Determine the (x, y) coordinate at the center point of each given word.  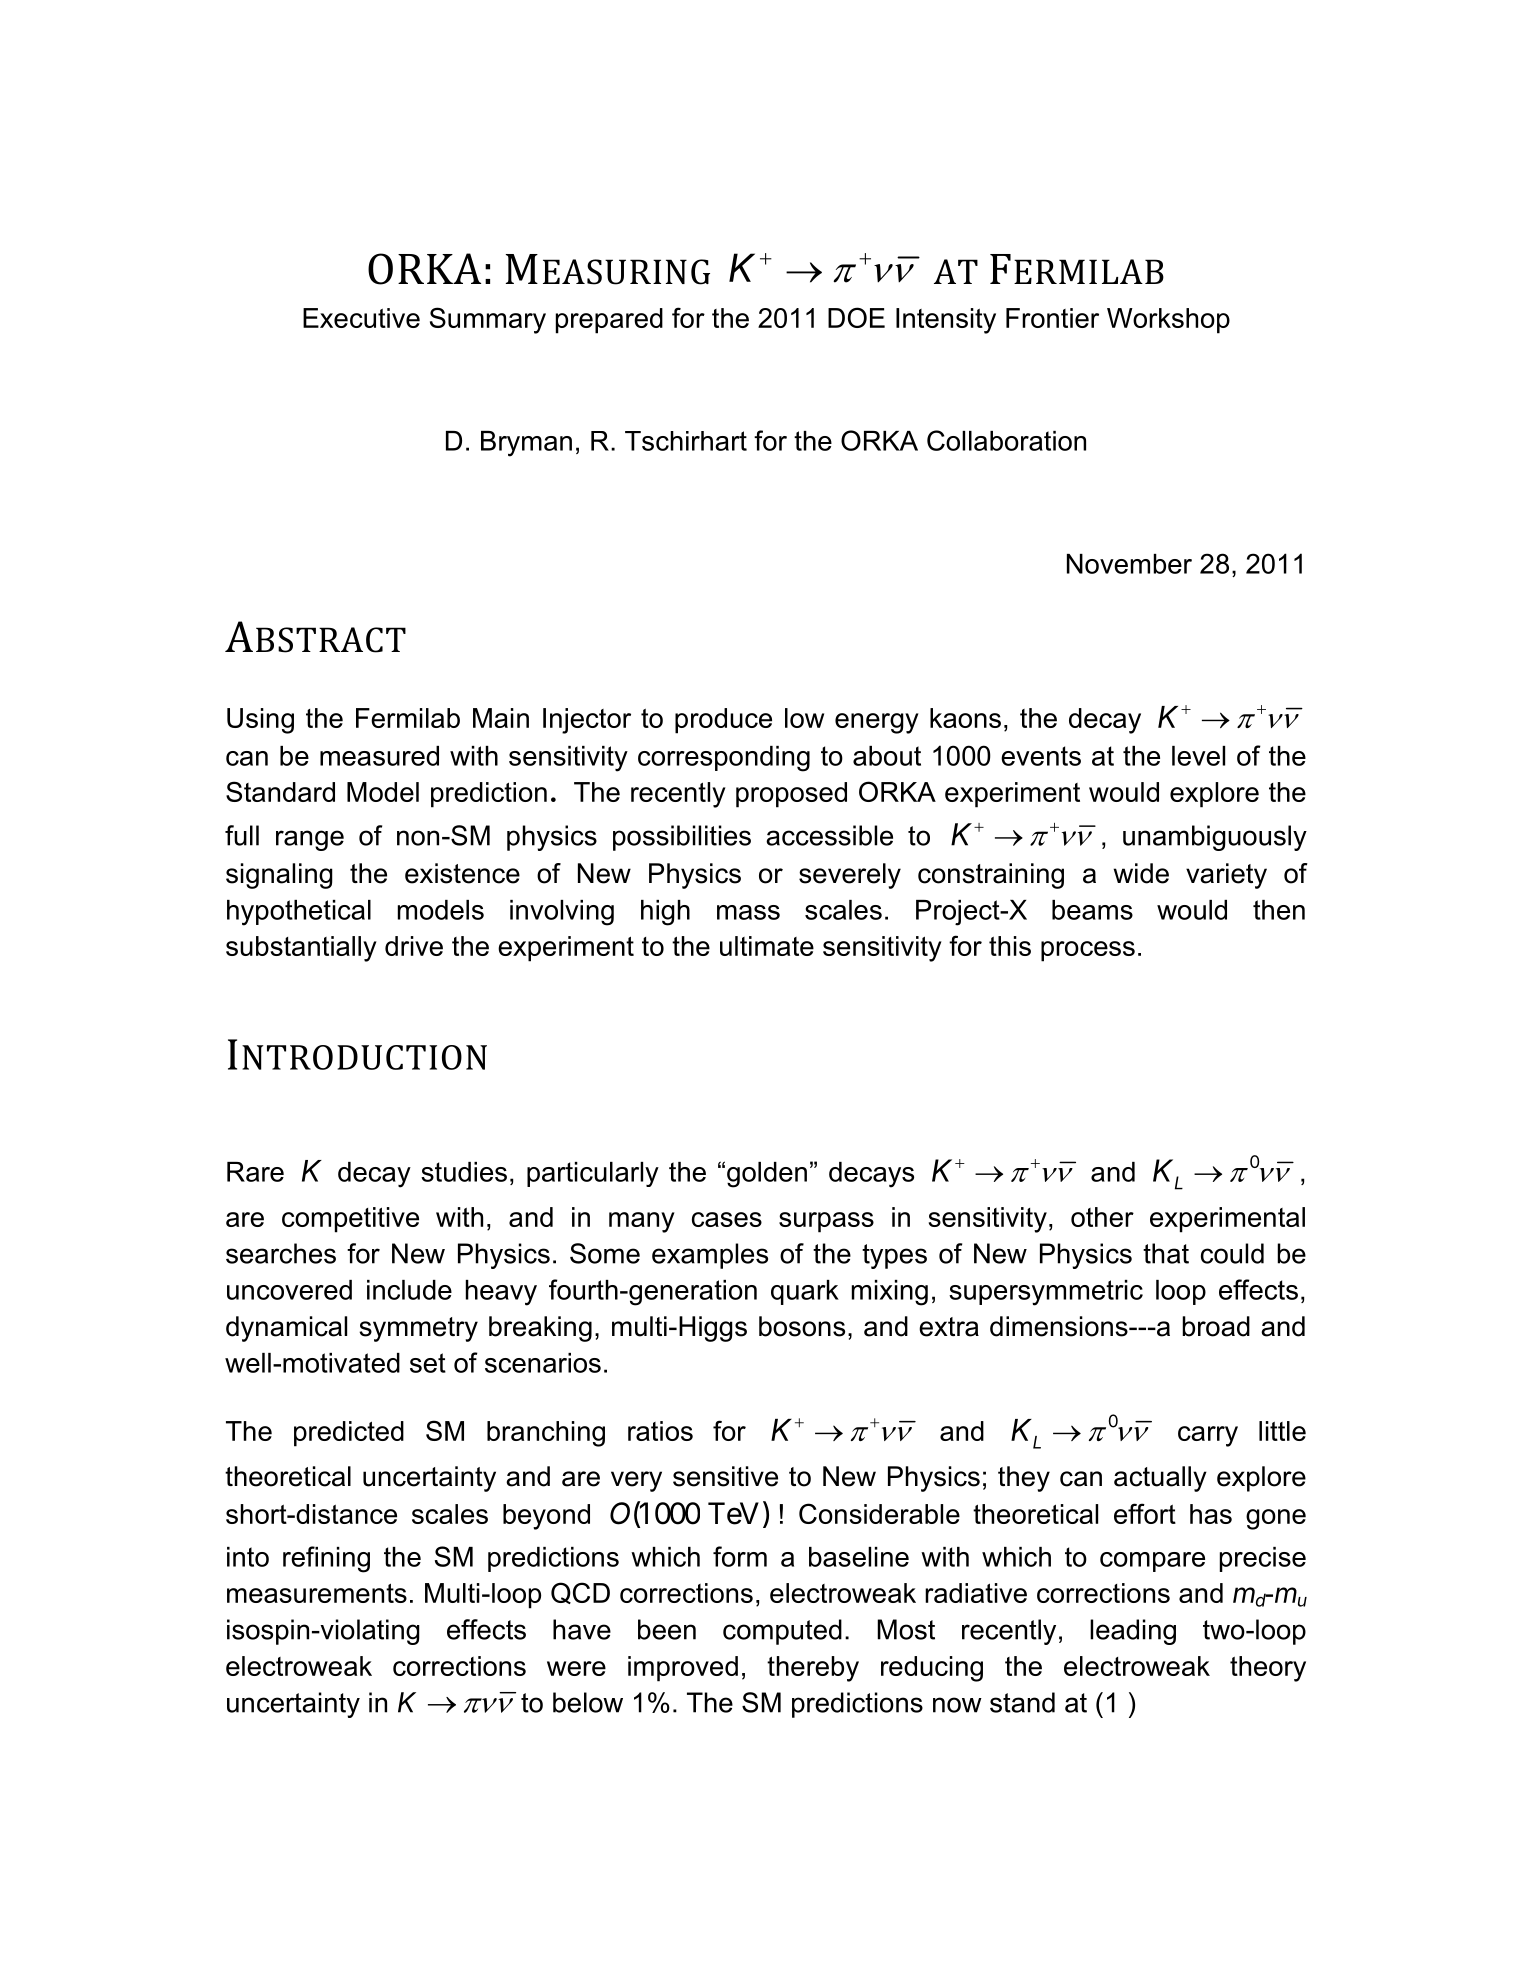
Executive (361, 318)
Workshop (1168, 321)
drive (414, 946)
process (1088, 951)
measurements (317, 1593)
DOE (856, 317)
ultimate (767, 946)
